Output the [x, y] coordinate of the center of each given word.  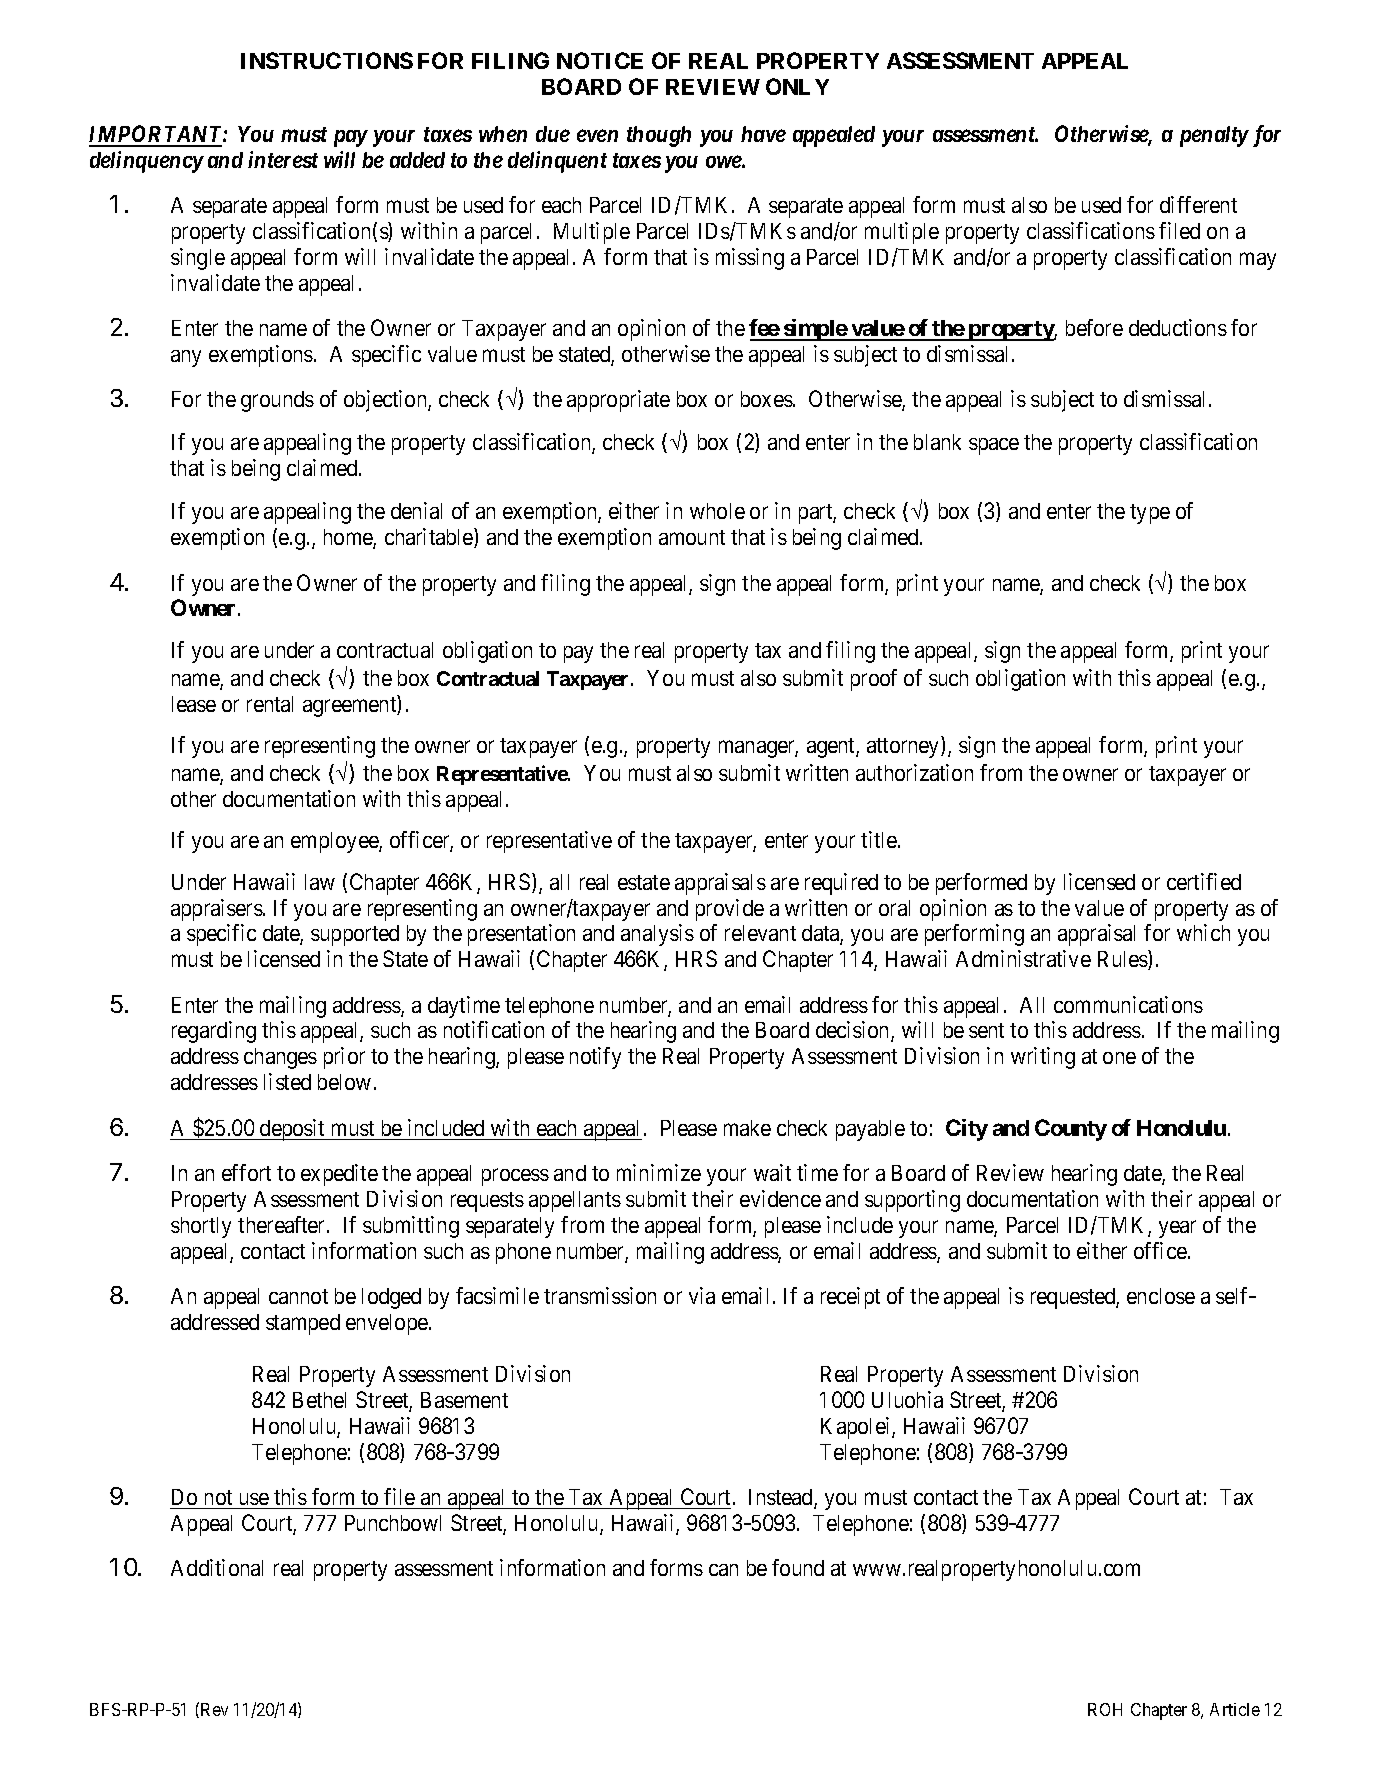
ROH [1105, 1709]
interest [283, 159]
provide [730, 910]
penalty [1214, 136]
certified [1204, 881]
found [798, 1567]
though [659, 136]
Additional [217, 1567]
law [320, 882]
